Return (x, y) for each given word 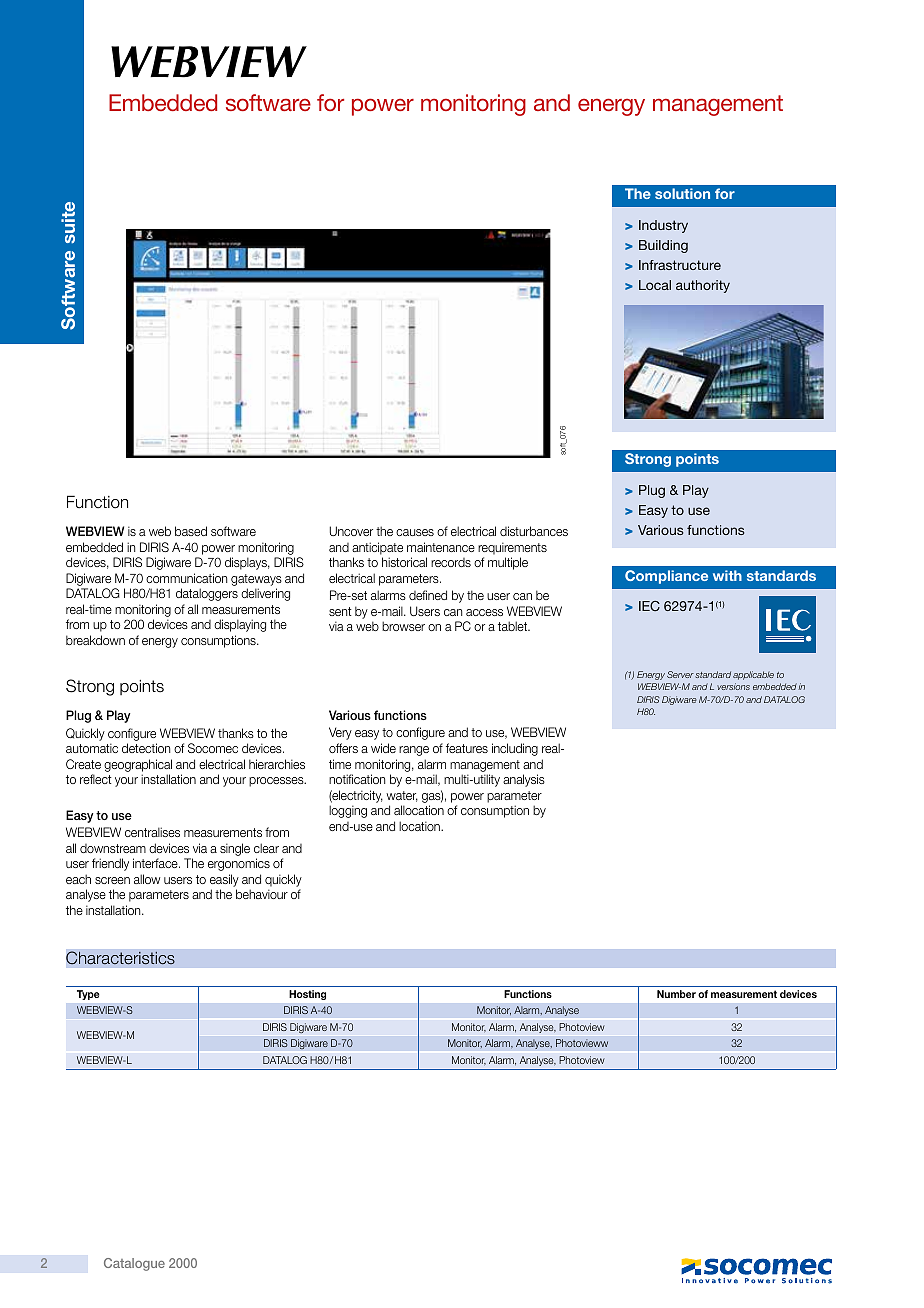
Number (676, 994)
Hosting (308, 995)
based (191, 531)
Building (663, 246)
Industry (663, 226)
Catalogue (134, 1264)
